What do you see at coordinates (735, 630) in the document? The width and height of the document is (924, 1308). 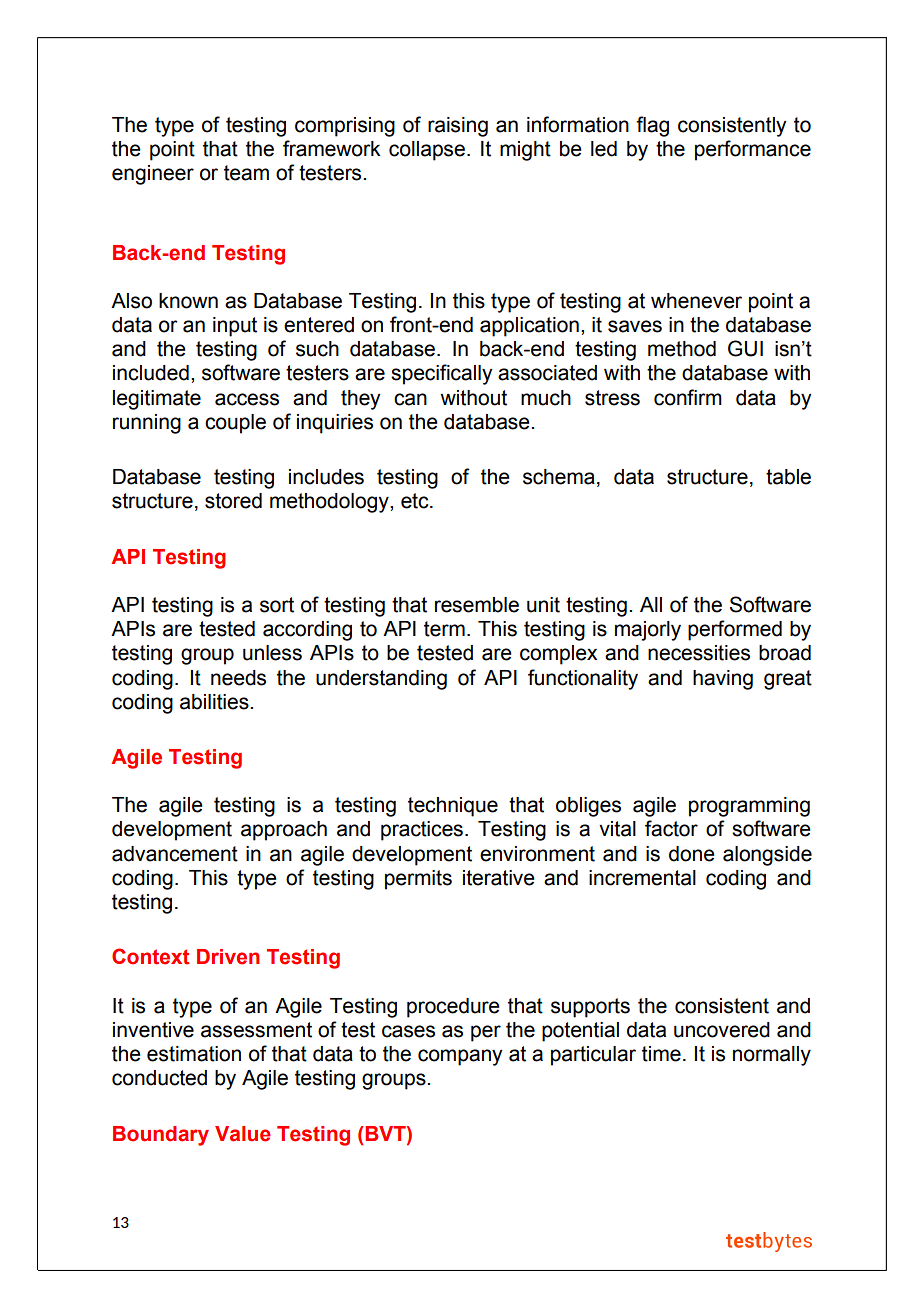 I see `performed` at bounding box center [735, 630].
